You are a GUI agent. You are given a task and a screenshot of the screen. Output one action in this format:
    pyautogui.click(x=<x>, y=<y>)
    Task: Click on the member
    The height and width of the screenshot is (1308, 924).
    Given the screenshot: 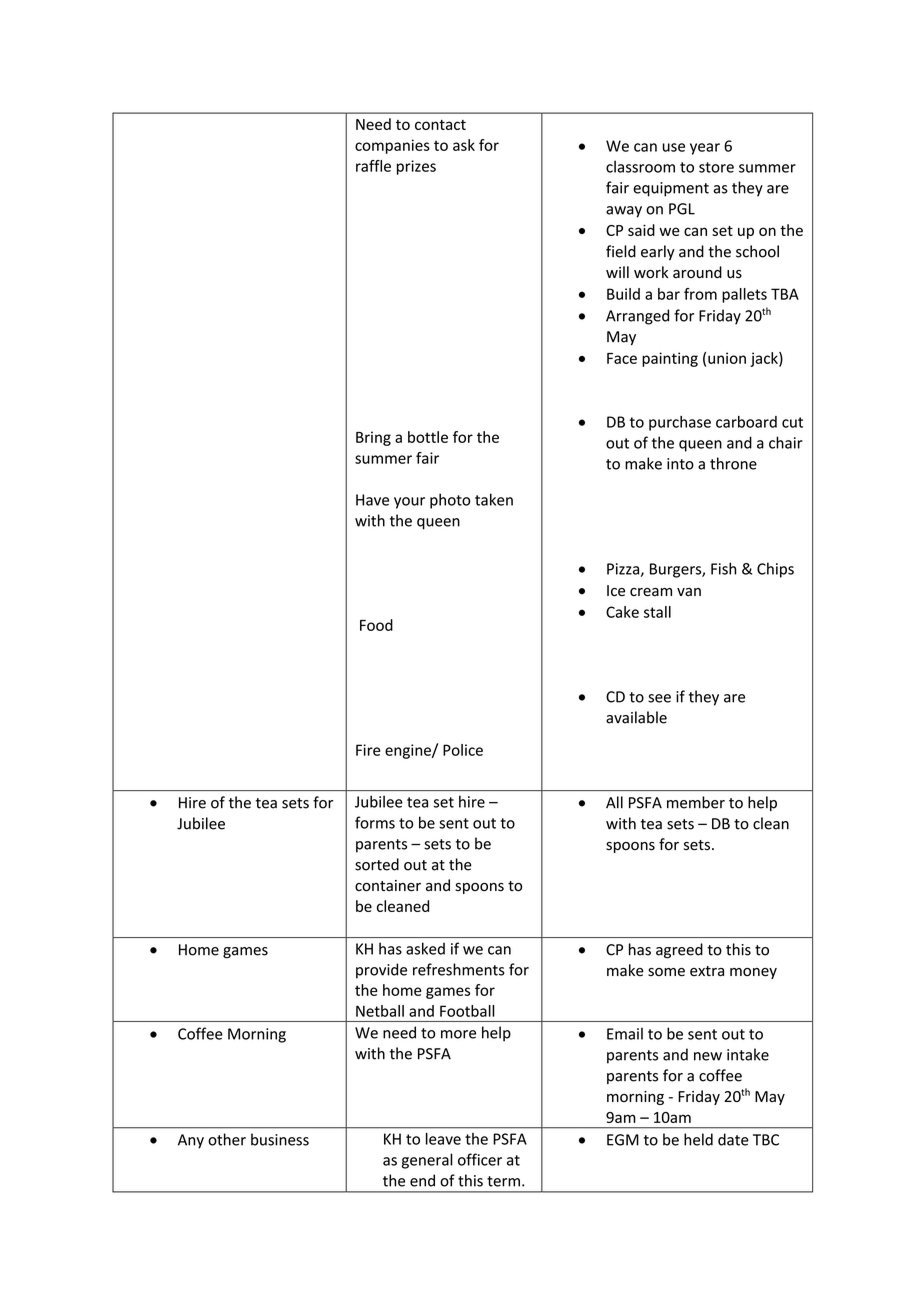 What is the action you would take?
    pyautogui.click(x=696, y=802)
